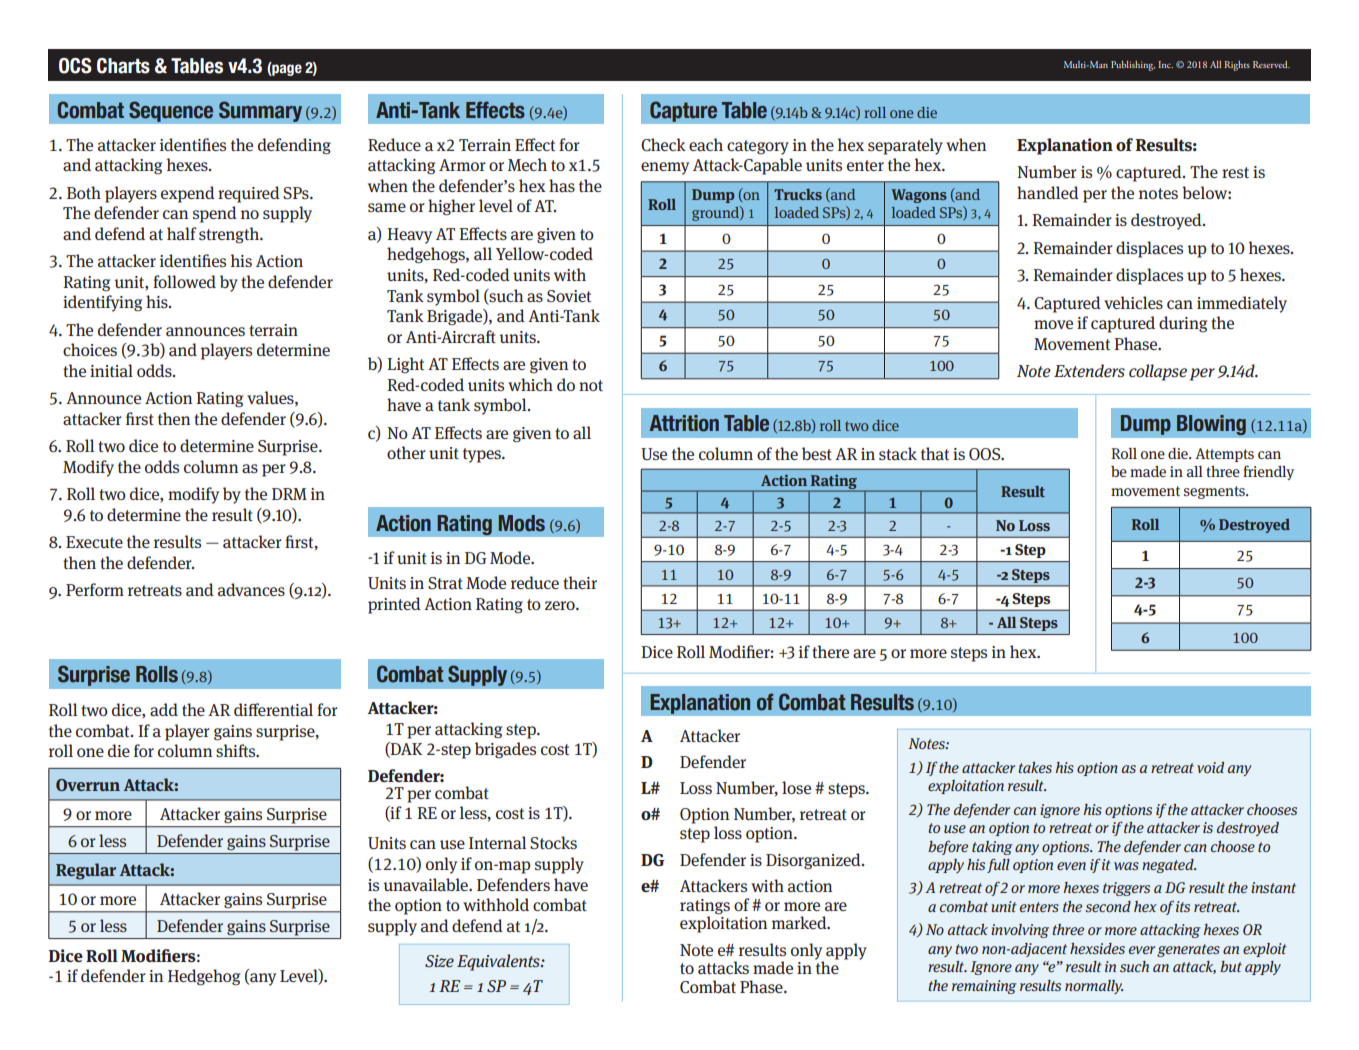  What do you see at coordinates (260, 111) in the image?
I see `Summary` at bounding box center [260, 111].
